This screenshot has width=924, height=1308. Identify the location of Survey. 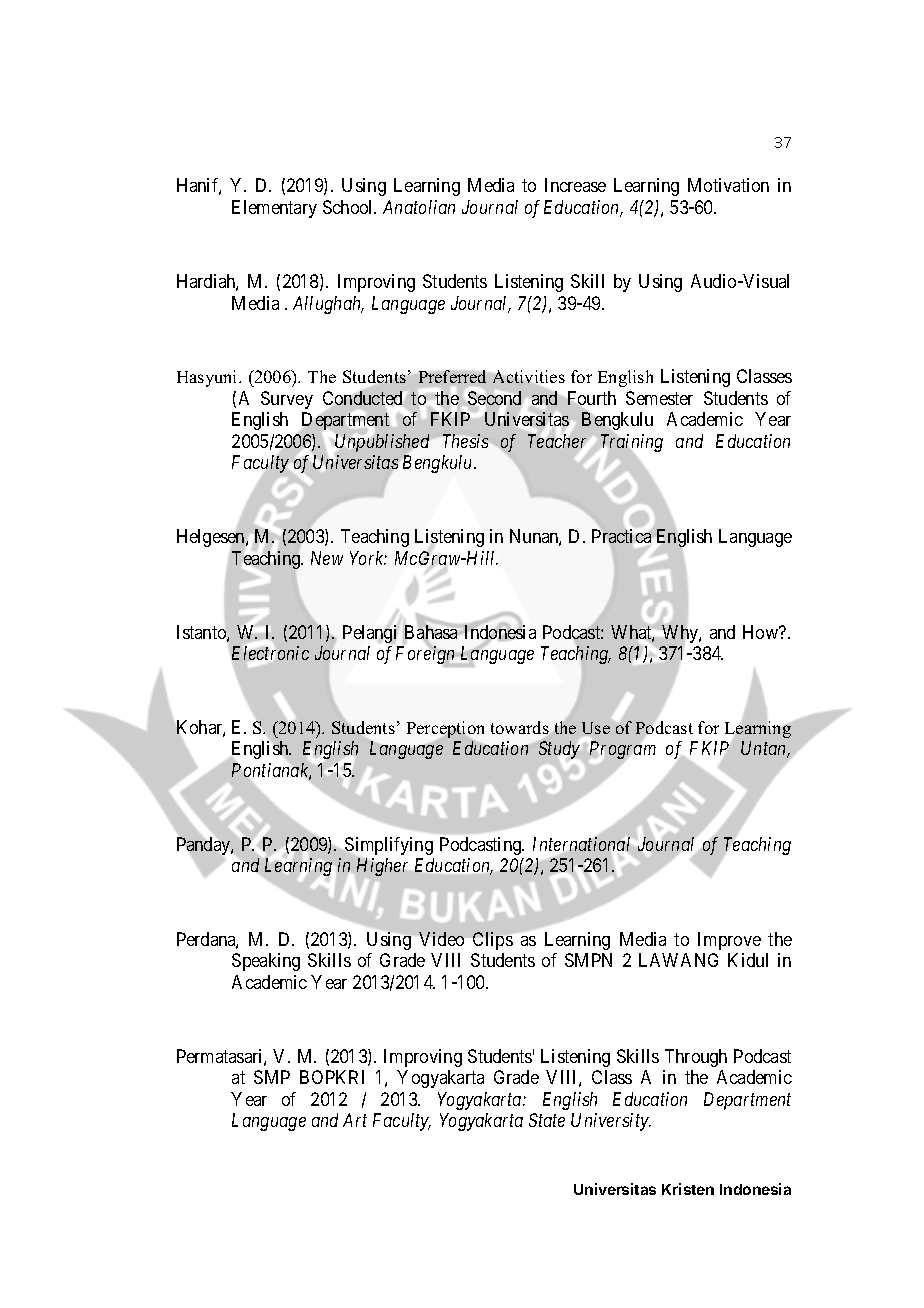
(287, 400).
